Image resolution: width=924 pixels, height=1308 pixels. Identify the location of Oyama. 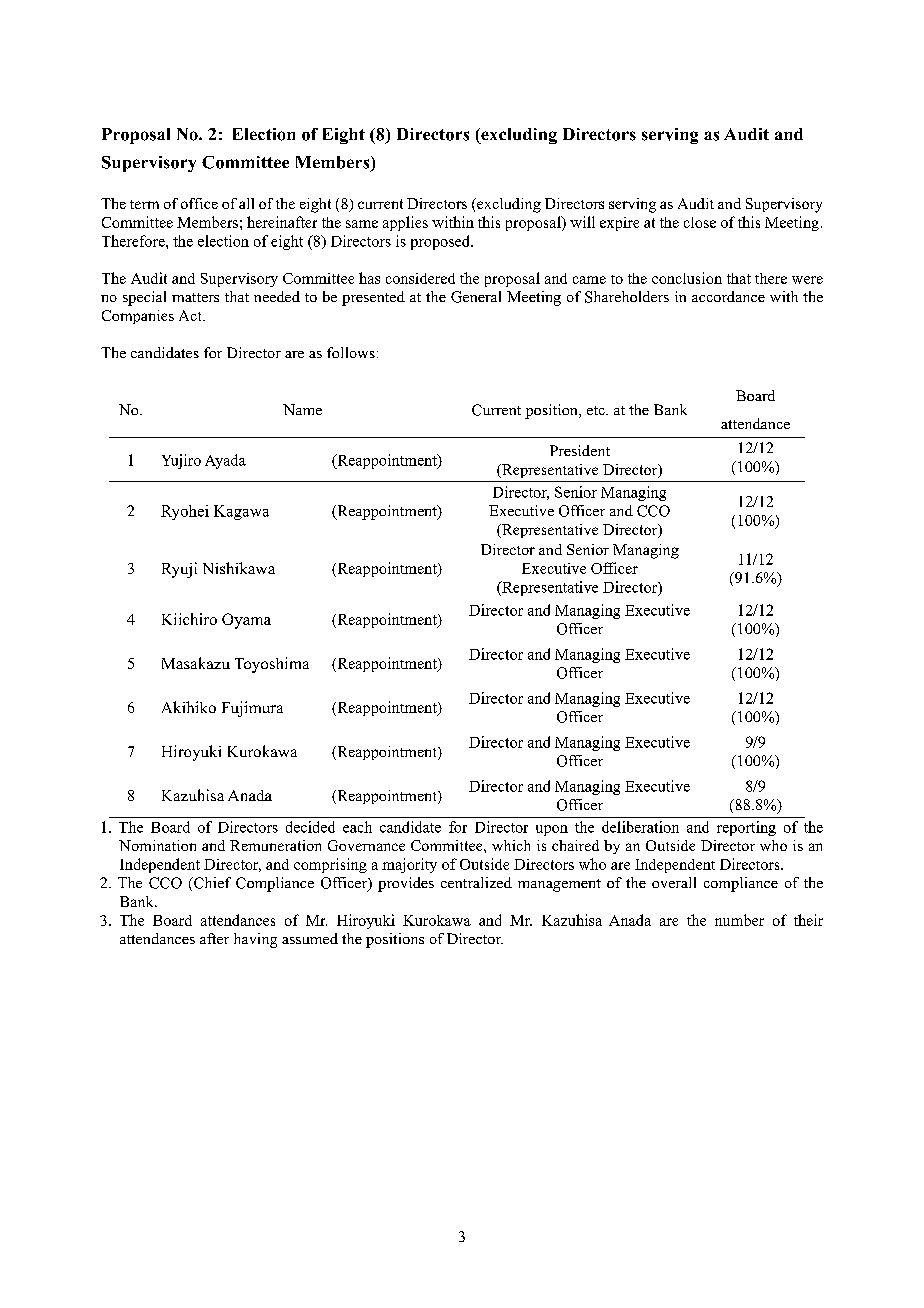
(246, 621).
